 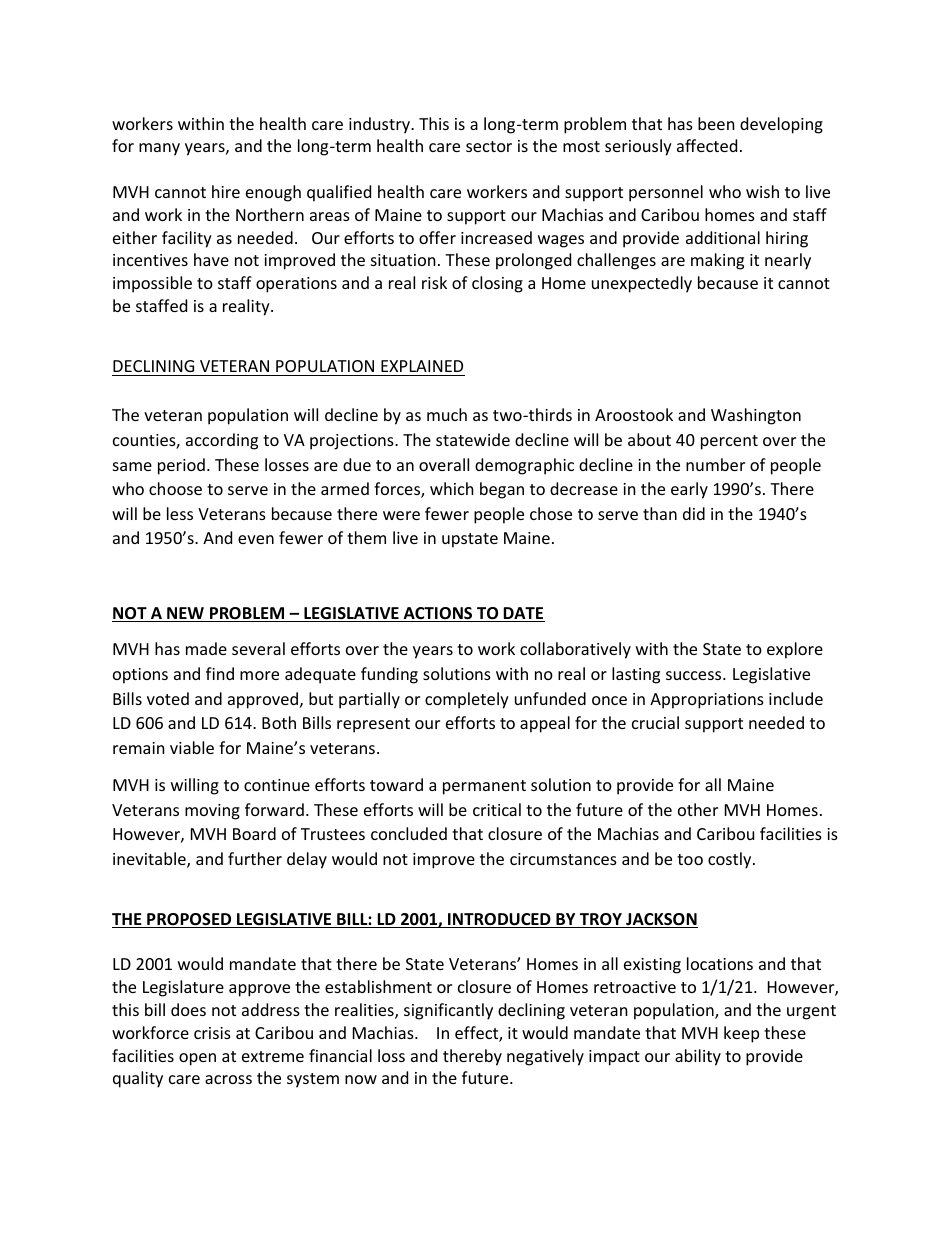 What do you see at coordinates (707, 145) in the document?
I see `affected` at bounding box center [707, 145].
